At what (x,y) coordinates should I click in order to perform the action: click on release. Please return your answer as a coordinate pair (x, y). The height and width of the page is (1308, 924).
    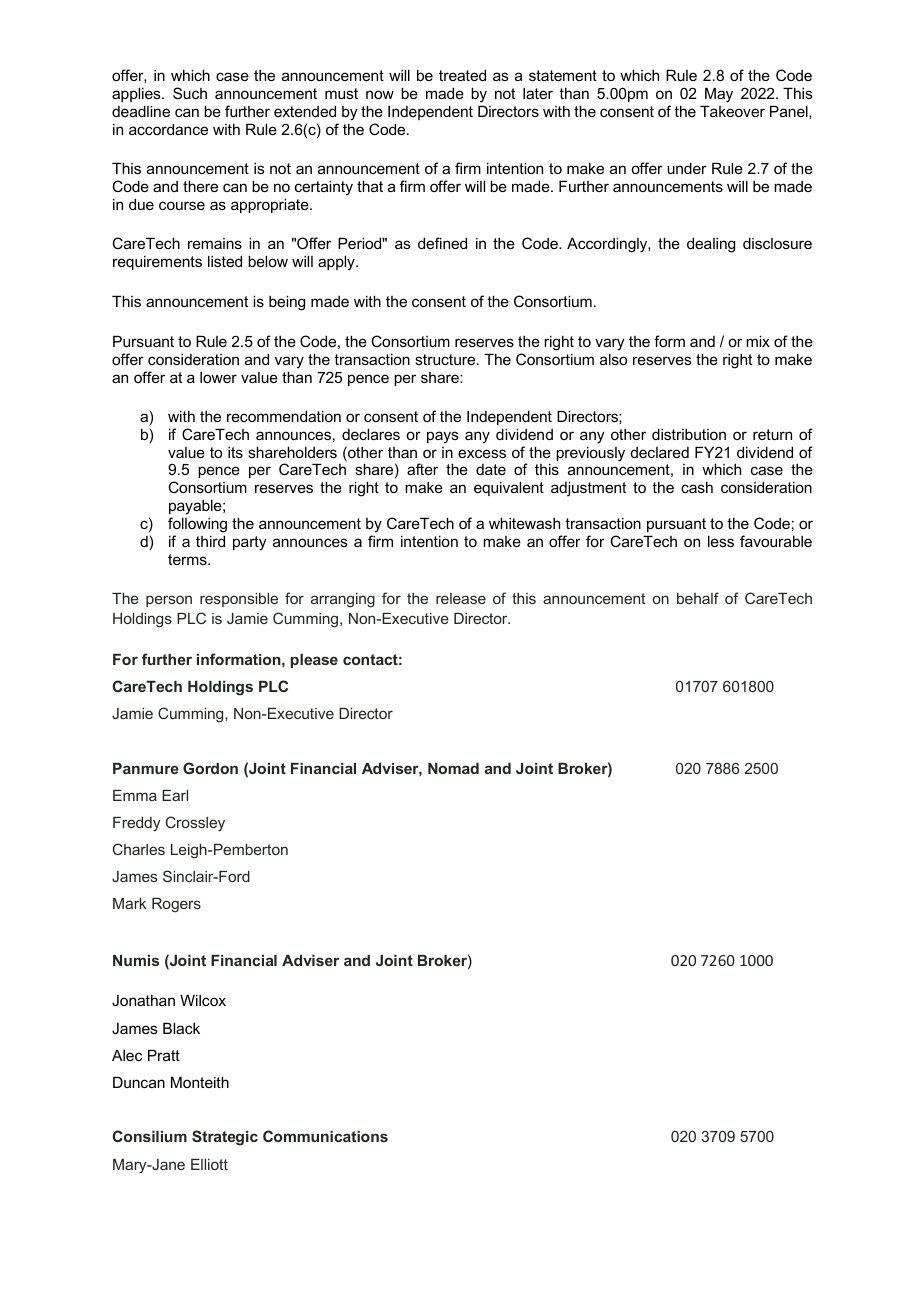
    Looking at the image, I should click on (461, 598).
